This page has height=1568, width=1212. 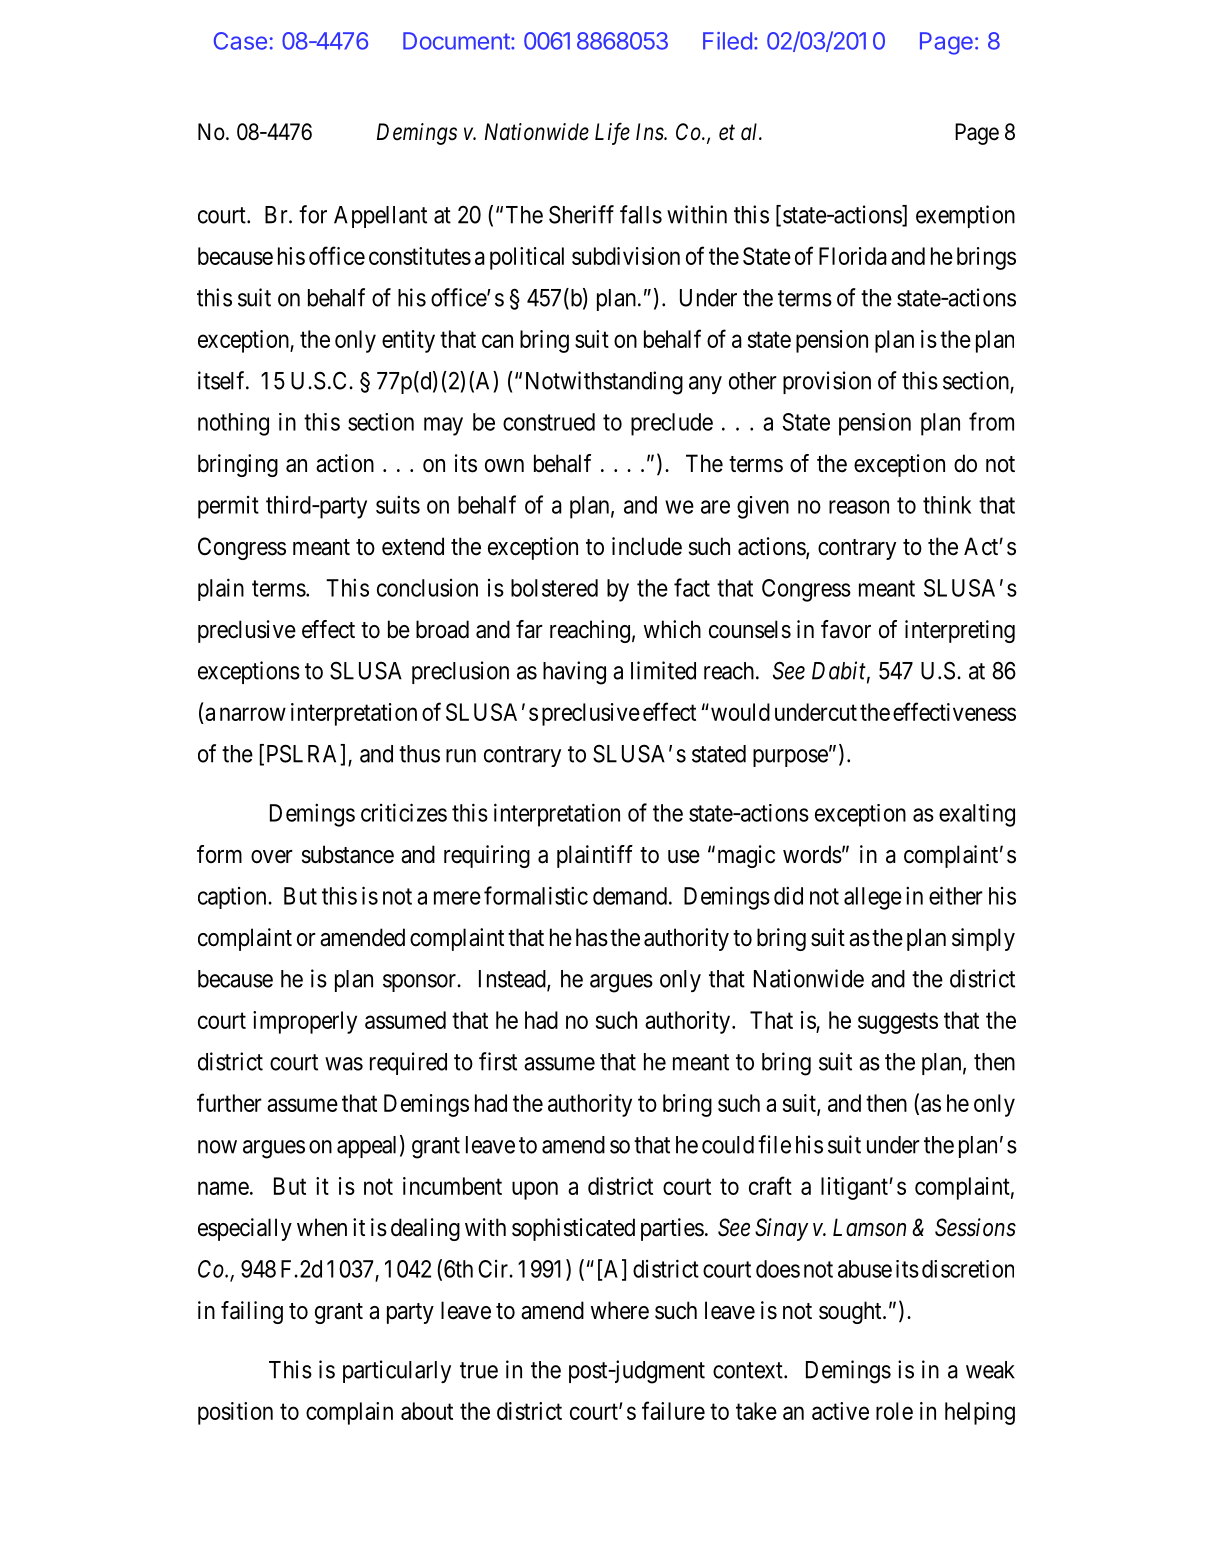 What do you see at coordinates (397, 1371) in the page?
I see `particularly` at bounding box center [397, 1371].
